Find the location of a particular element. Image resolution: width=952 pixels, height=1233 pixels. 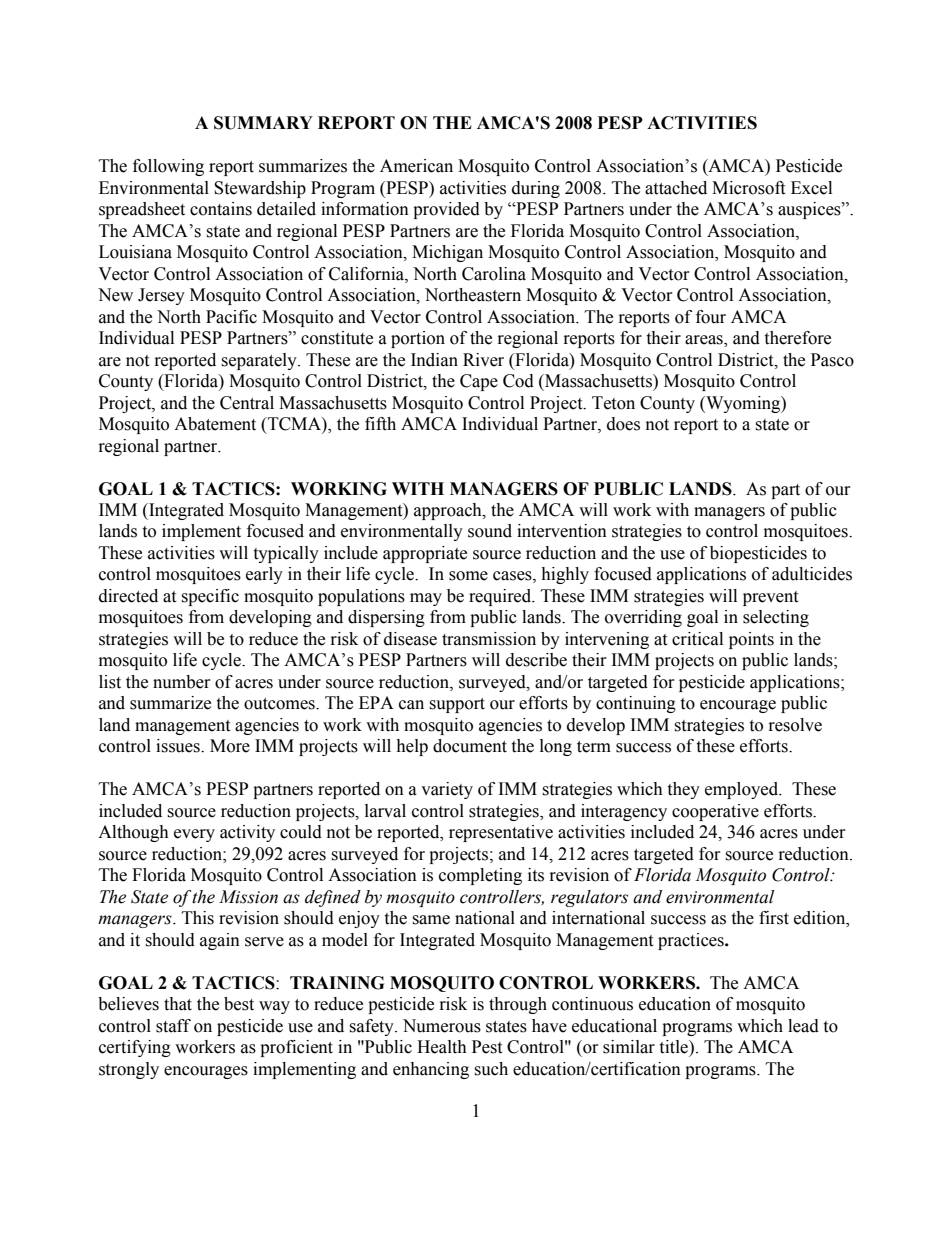

American is located at coordinates (416, 166).
